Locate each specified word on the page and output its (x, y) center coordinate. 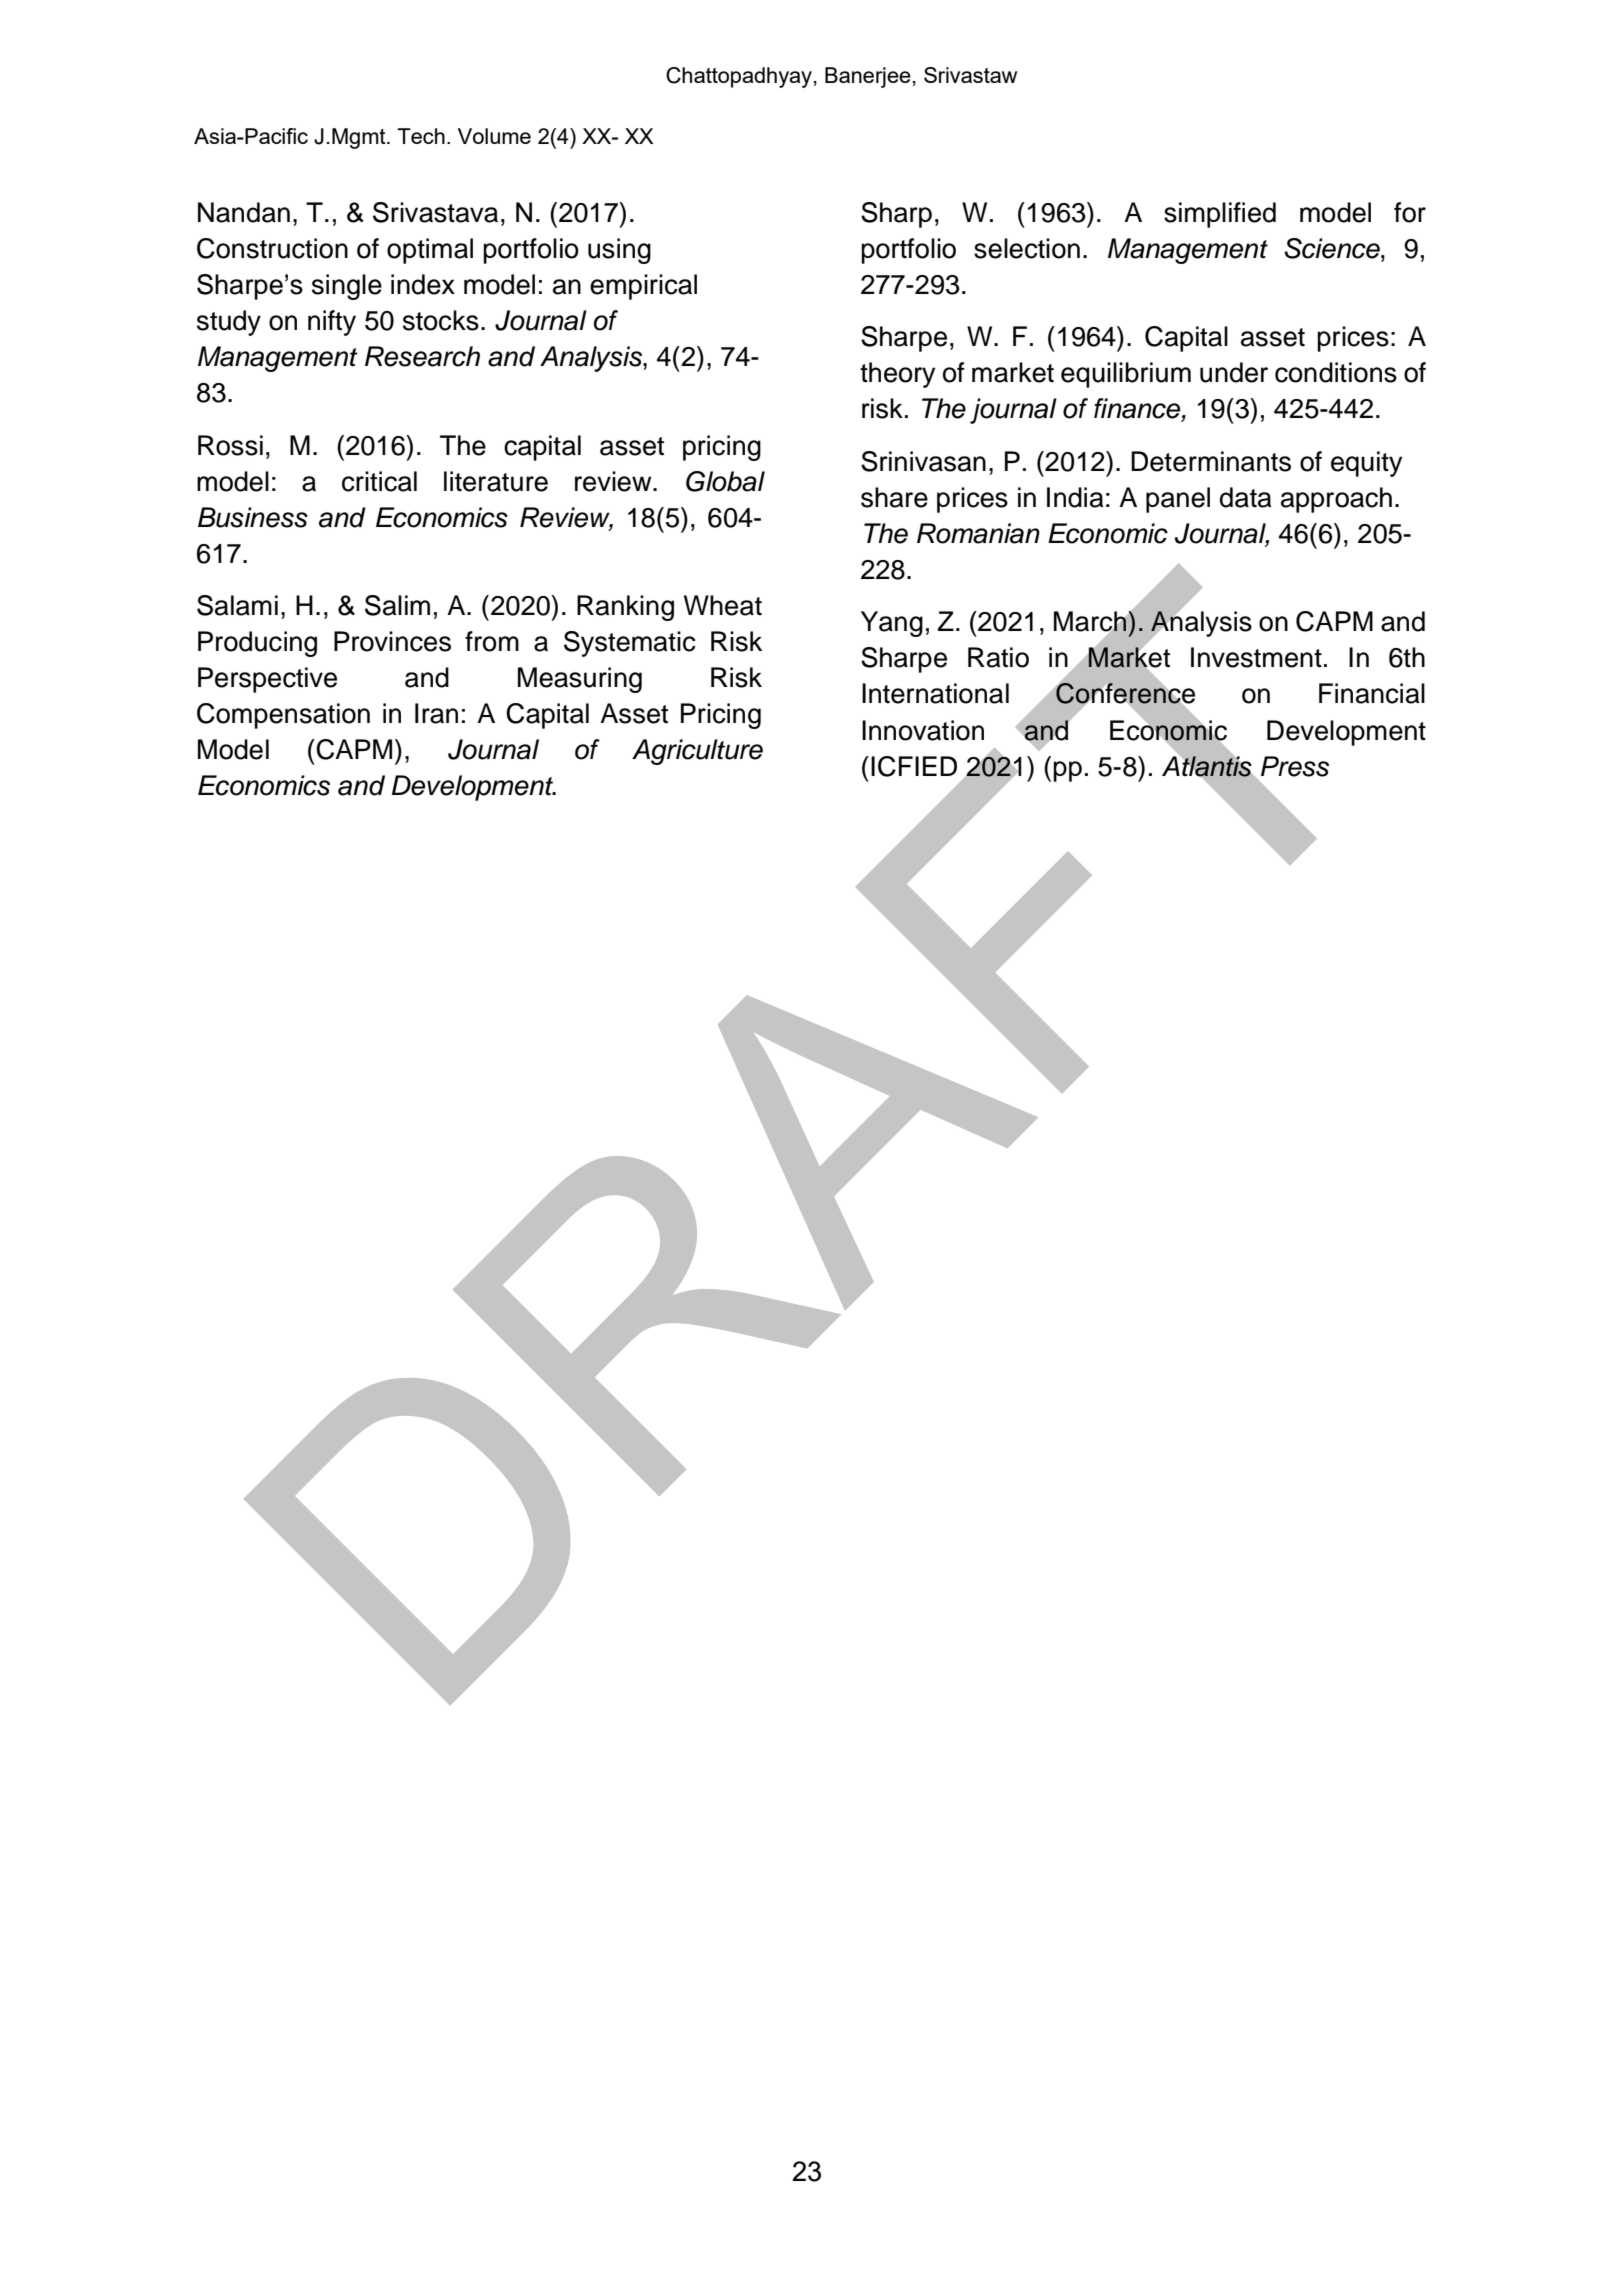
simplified (1220, 215)
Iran (436, 713)
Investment (1256, 657)
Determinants (1211, 461)
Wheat (723, 605)
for (1410, 212)
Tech (421, 136)
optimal (430, 251)
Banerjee (868, 77)
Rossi (230, 445)
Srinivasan (923, 461)
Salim (397, 605)
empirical (643, 287)
